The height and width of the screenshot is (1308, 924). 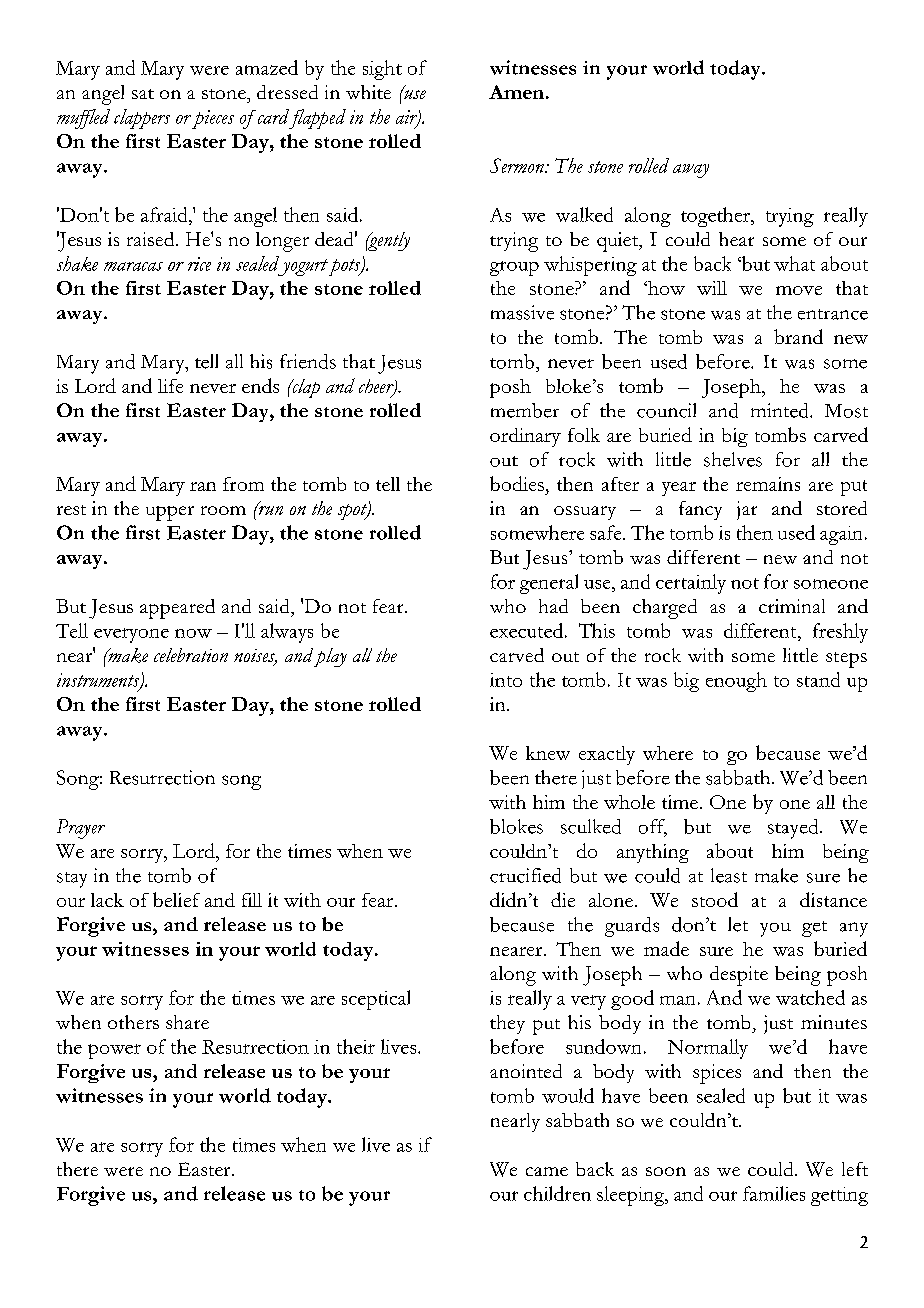 What do you see at coordinates (547, 1171) in the screenshot?
I see `came` at bounding box center [547, 1171].
